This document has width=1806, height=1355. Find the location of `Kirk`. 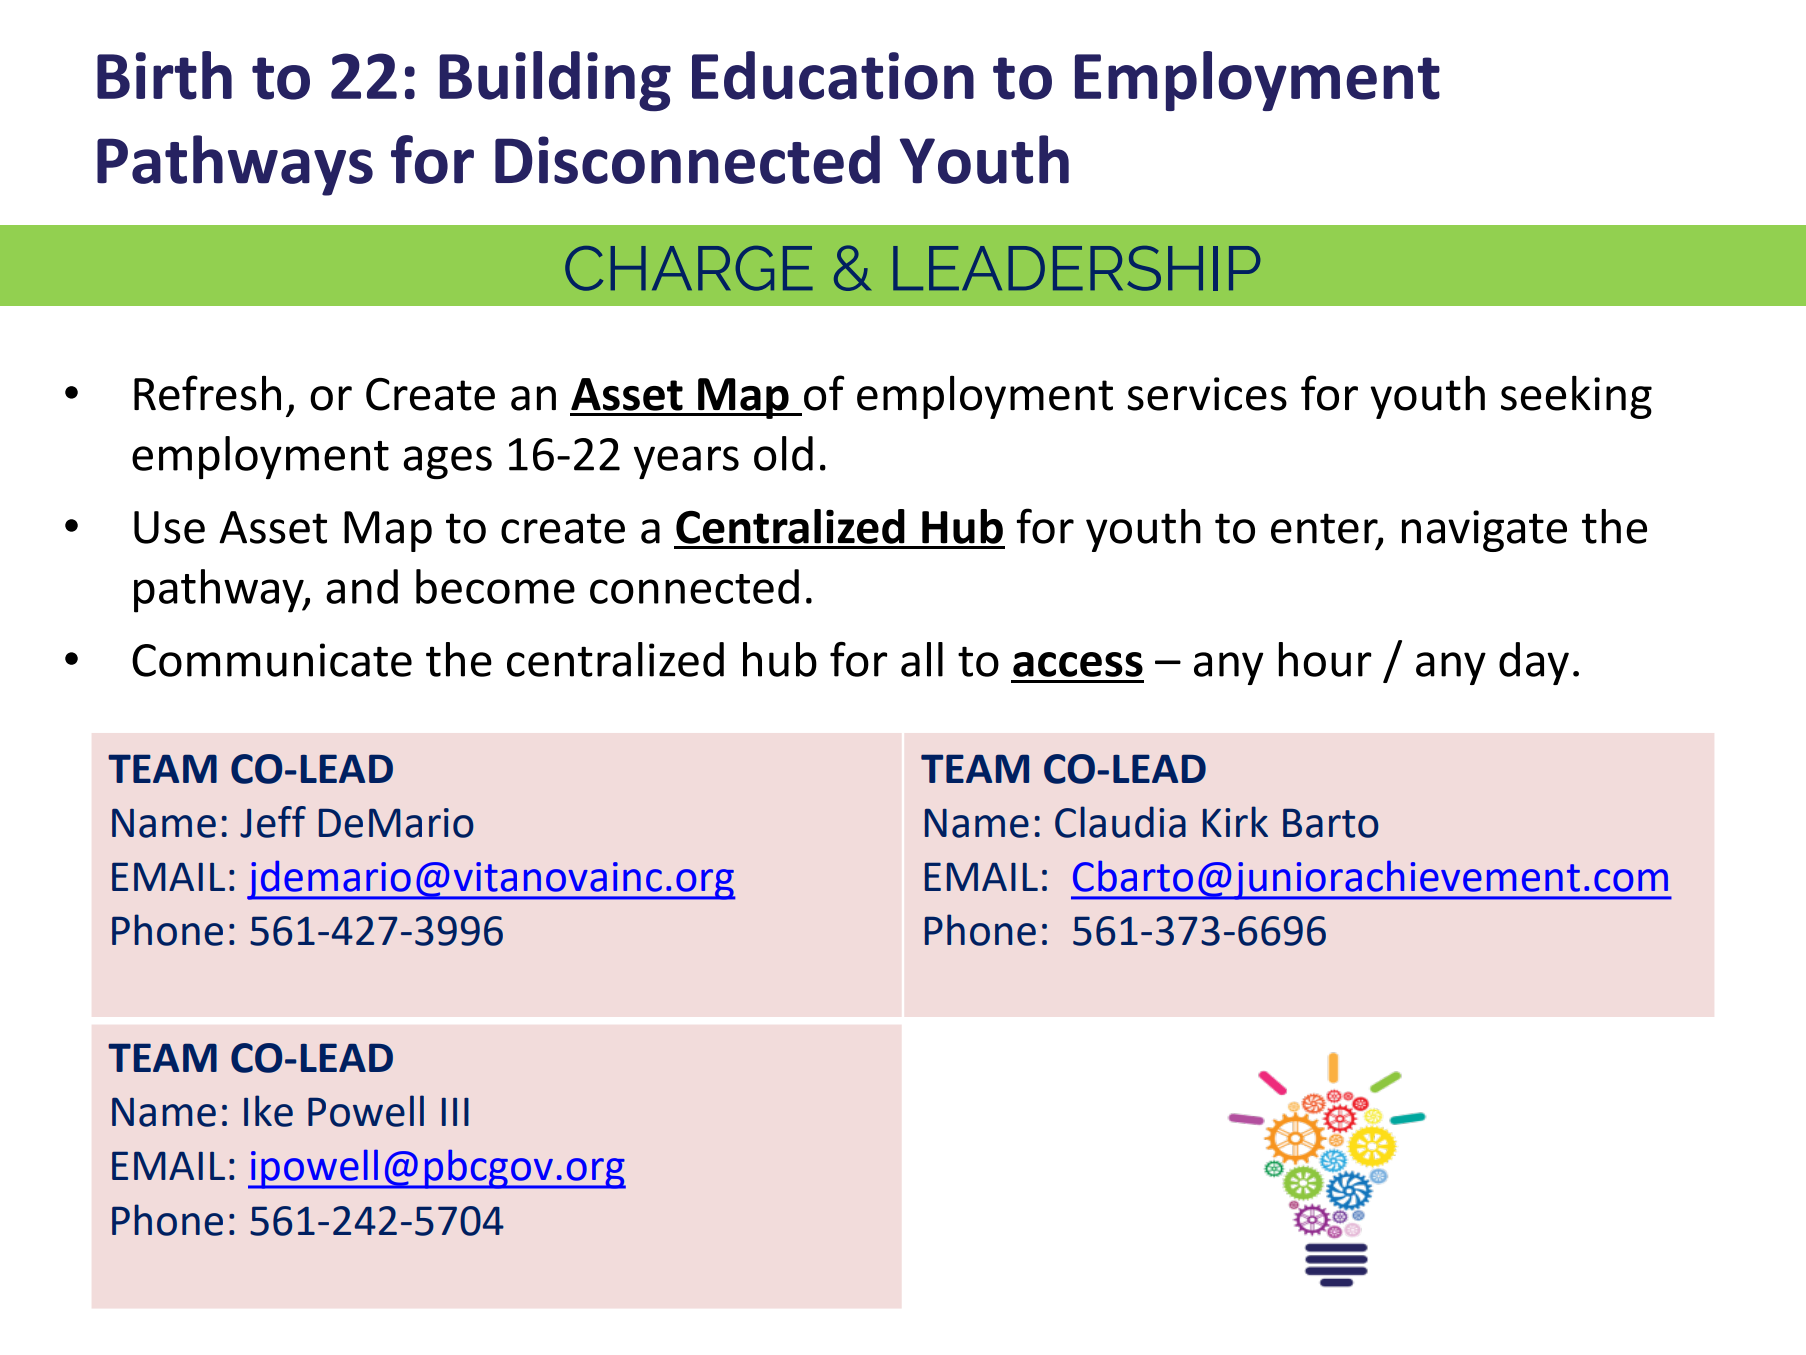

Kirk is located at coordinates (1235, 821).
